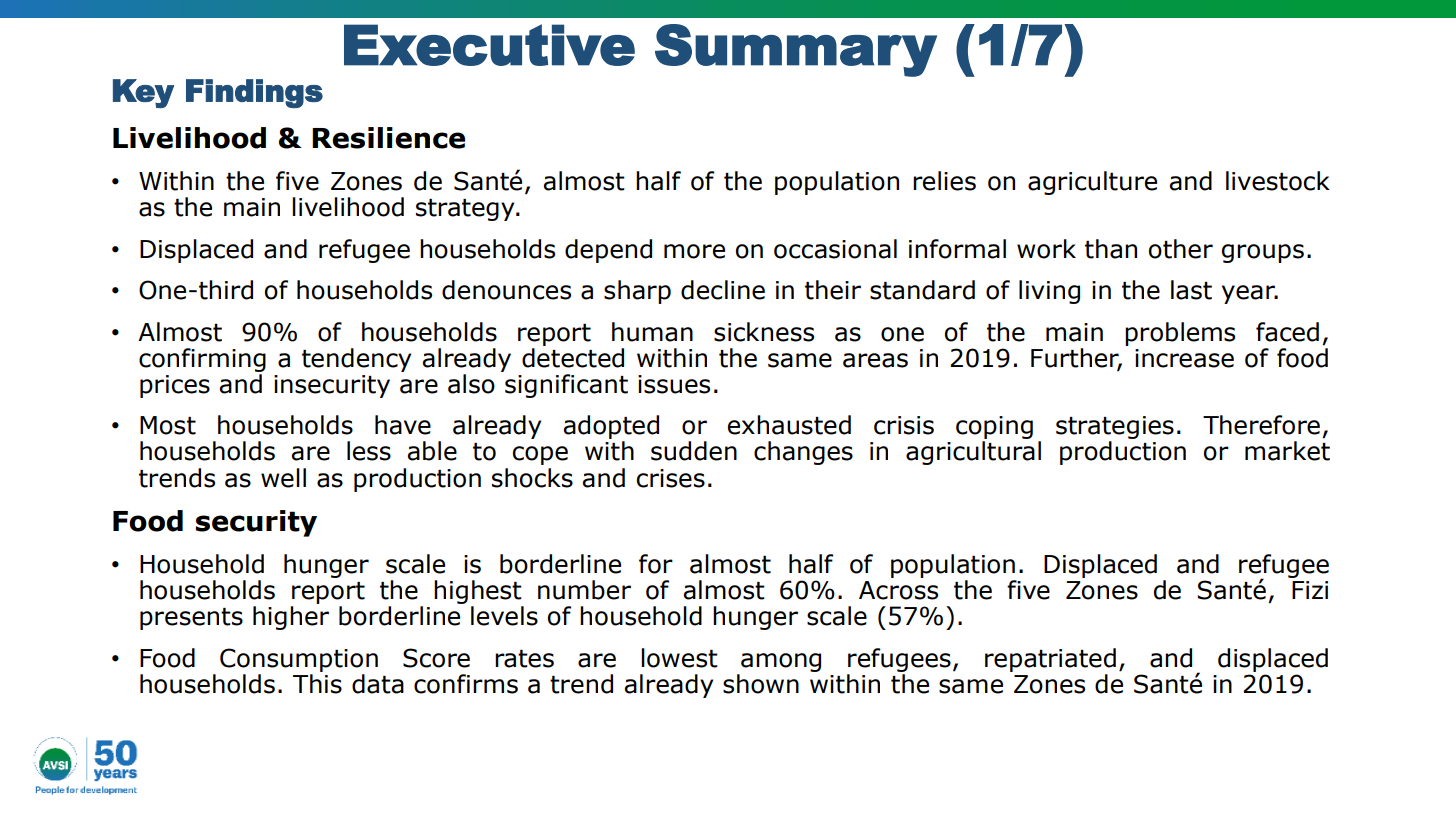  What do you see at coordinates (299, 660) in the screenshot?
I see `Consumption` at bounding box center [299, 660].
